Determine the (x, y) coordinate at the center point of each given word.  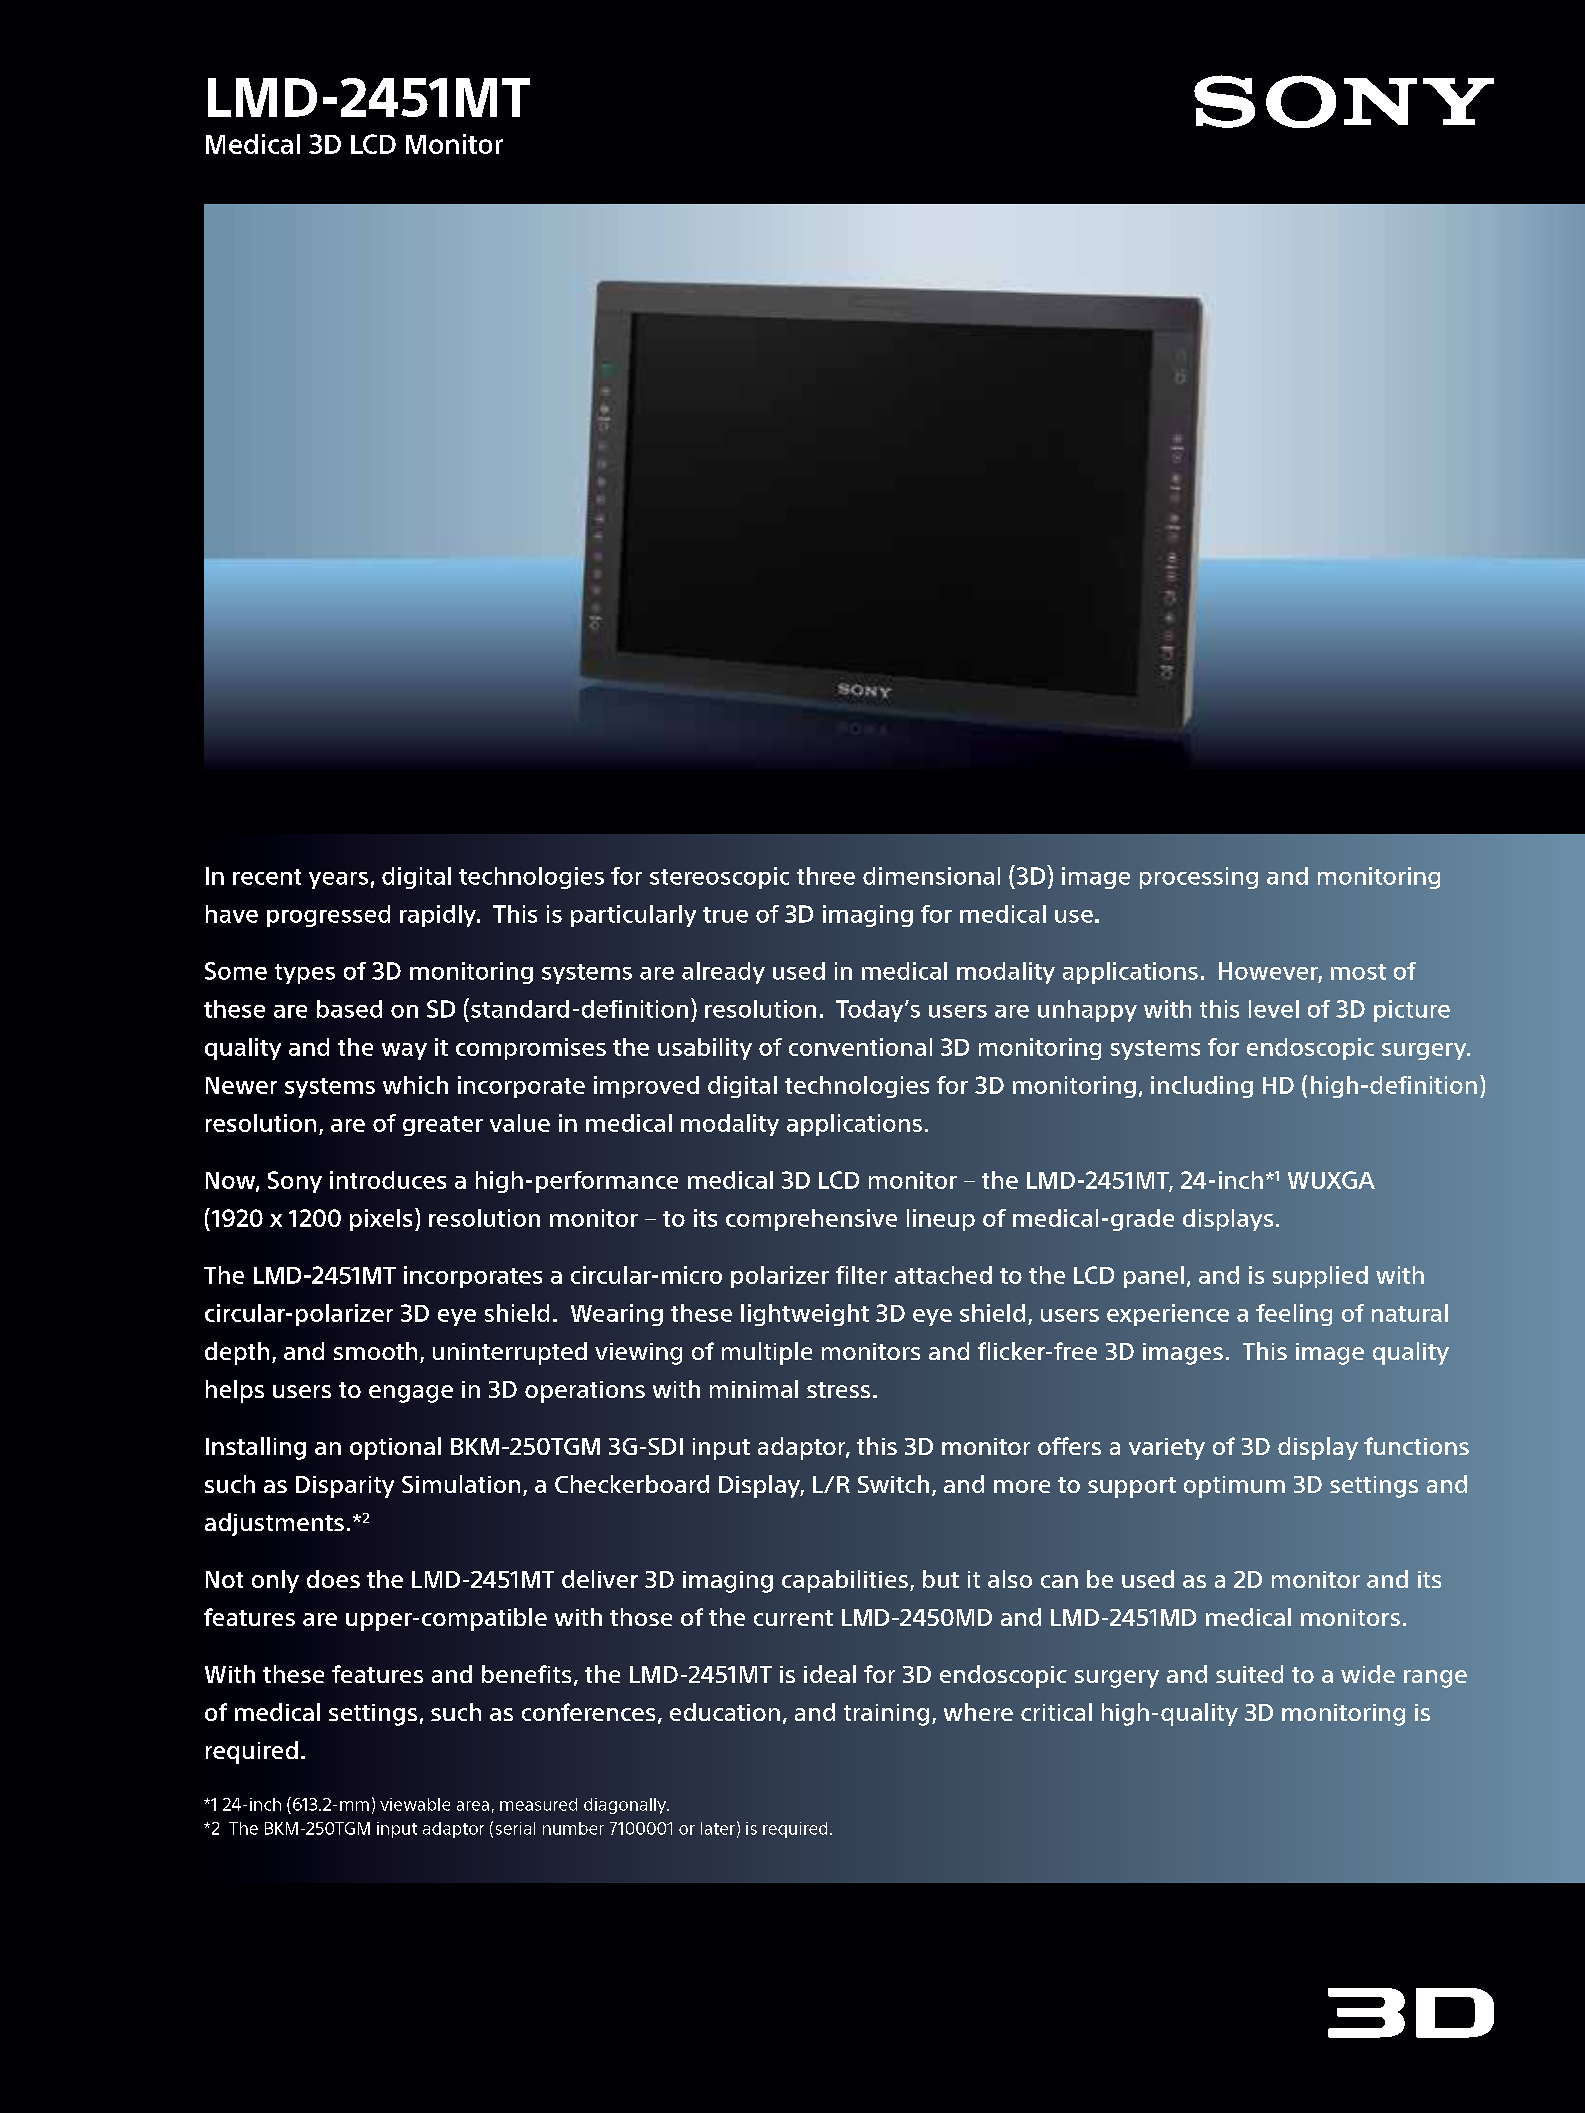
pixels (381, 1220)
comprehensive (811, 1220)
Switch (893, 1484)
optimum (1234, 1487)
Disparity (345, 1487)
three (826, 876)
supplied (1320, 1277)
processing (1199, 878)
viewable (415, 1804)
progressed (328, 916)
